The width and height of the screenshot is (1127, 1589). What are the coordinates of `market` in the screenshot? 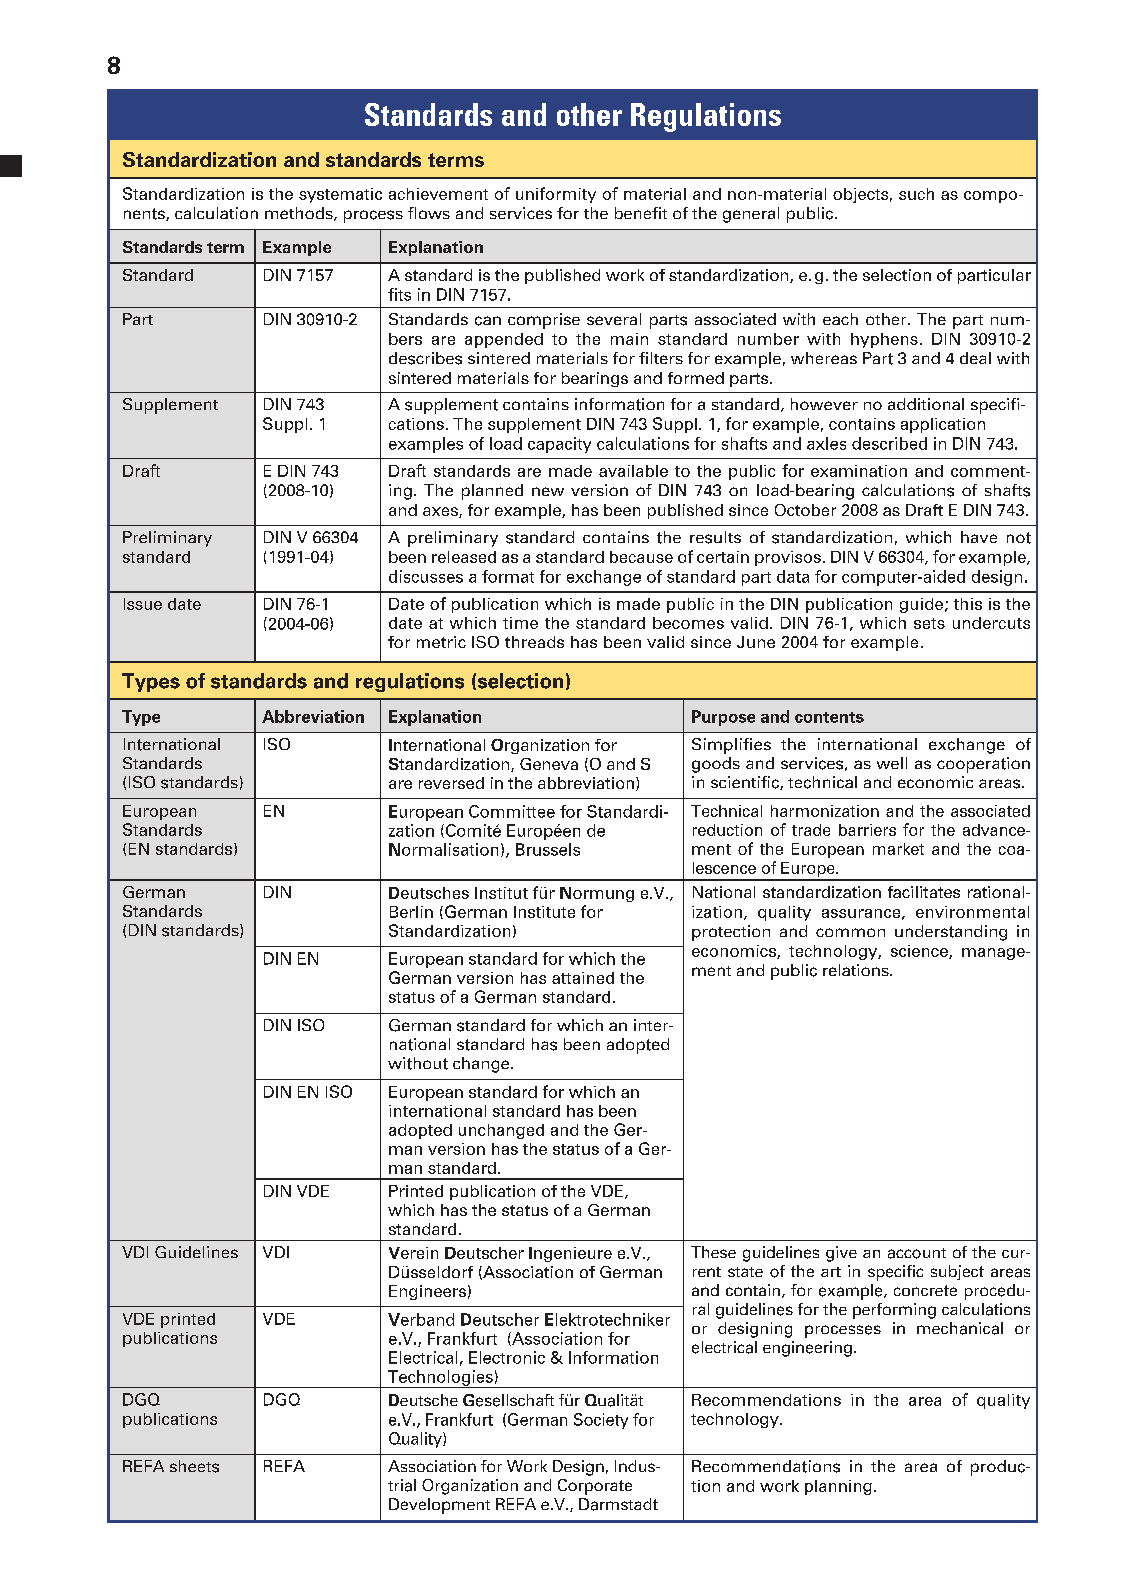 It's located at (898, 849).
